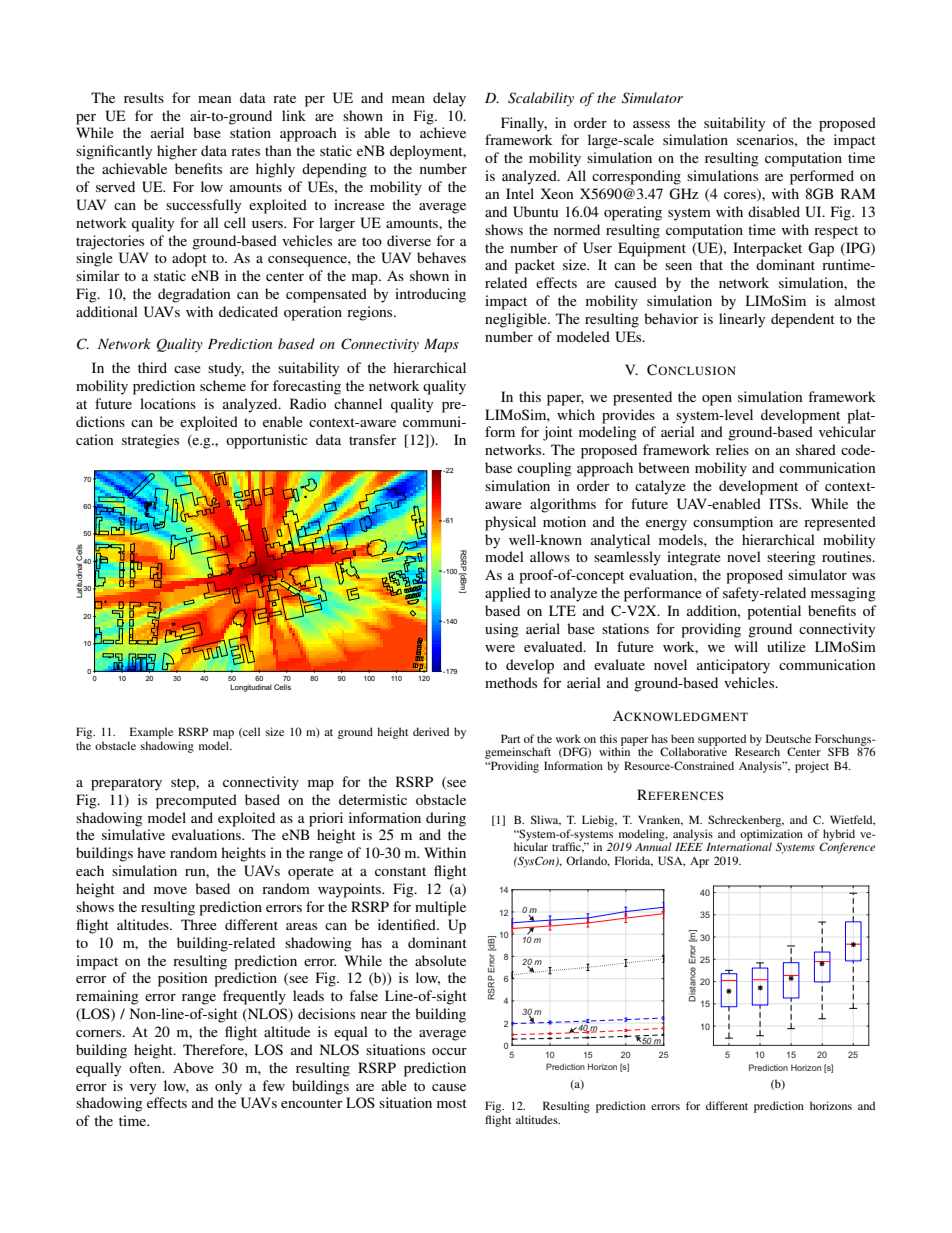 This screenshot has height=1233, width=952. I want to click on optimization, so click(771, 836).
